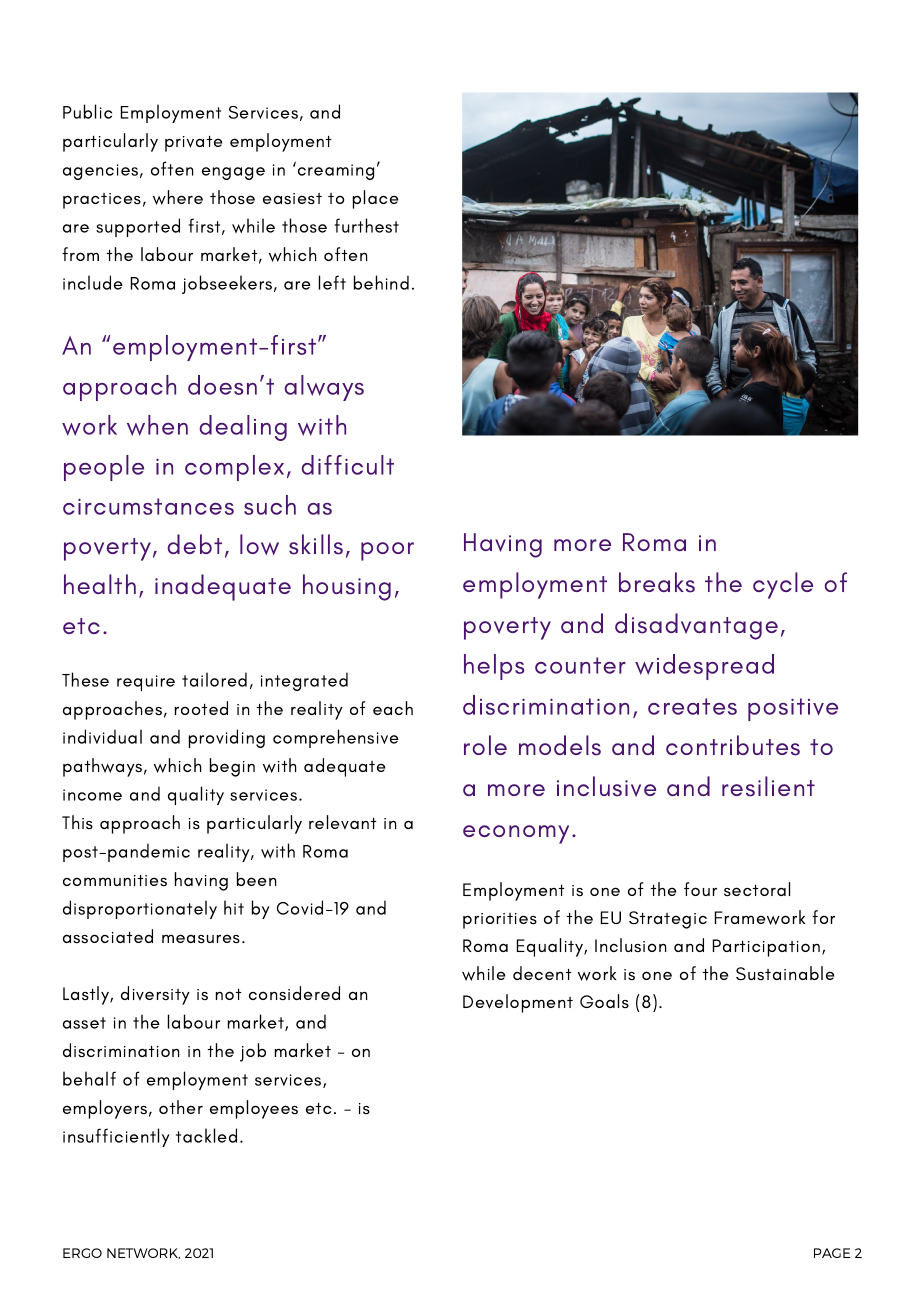 Image resolution: width=924 pixels, height=1308 pixels. What do you see at coordinates (783, 585) in the image?
I see `cycle` at bounding box center [783, 585].
